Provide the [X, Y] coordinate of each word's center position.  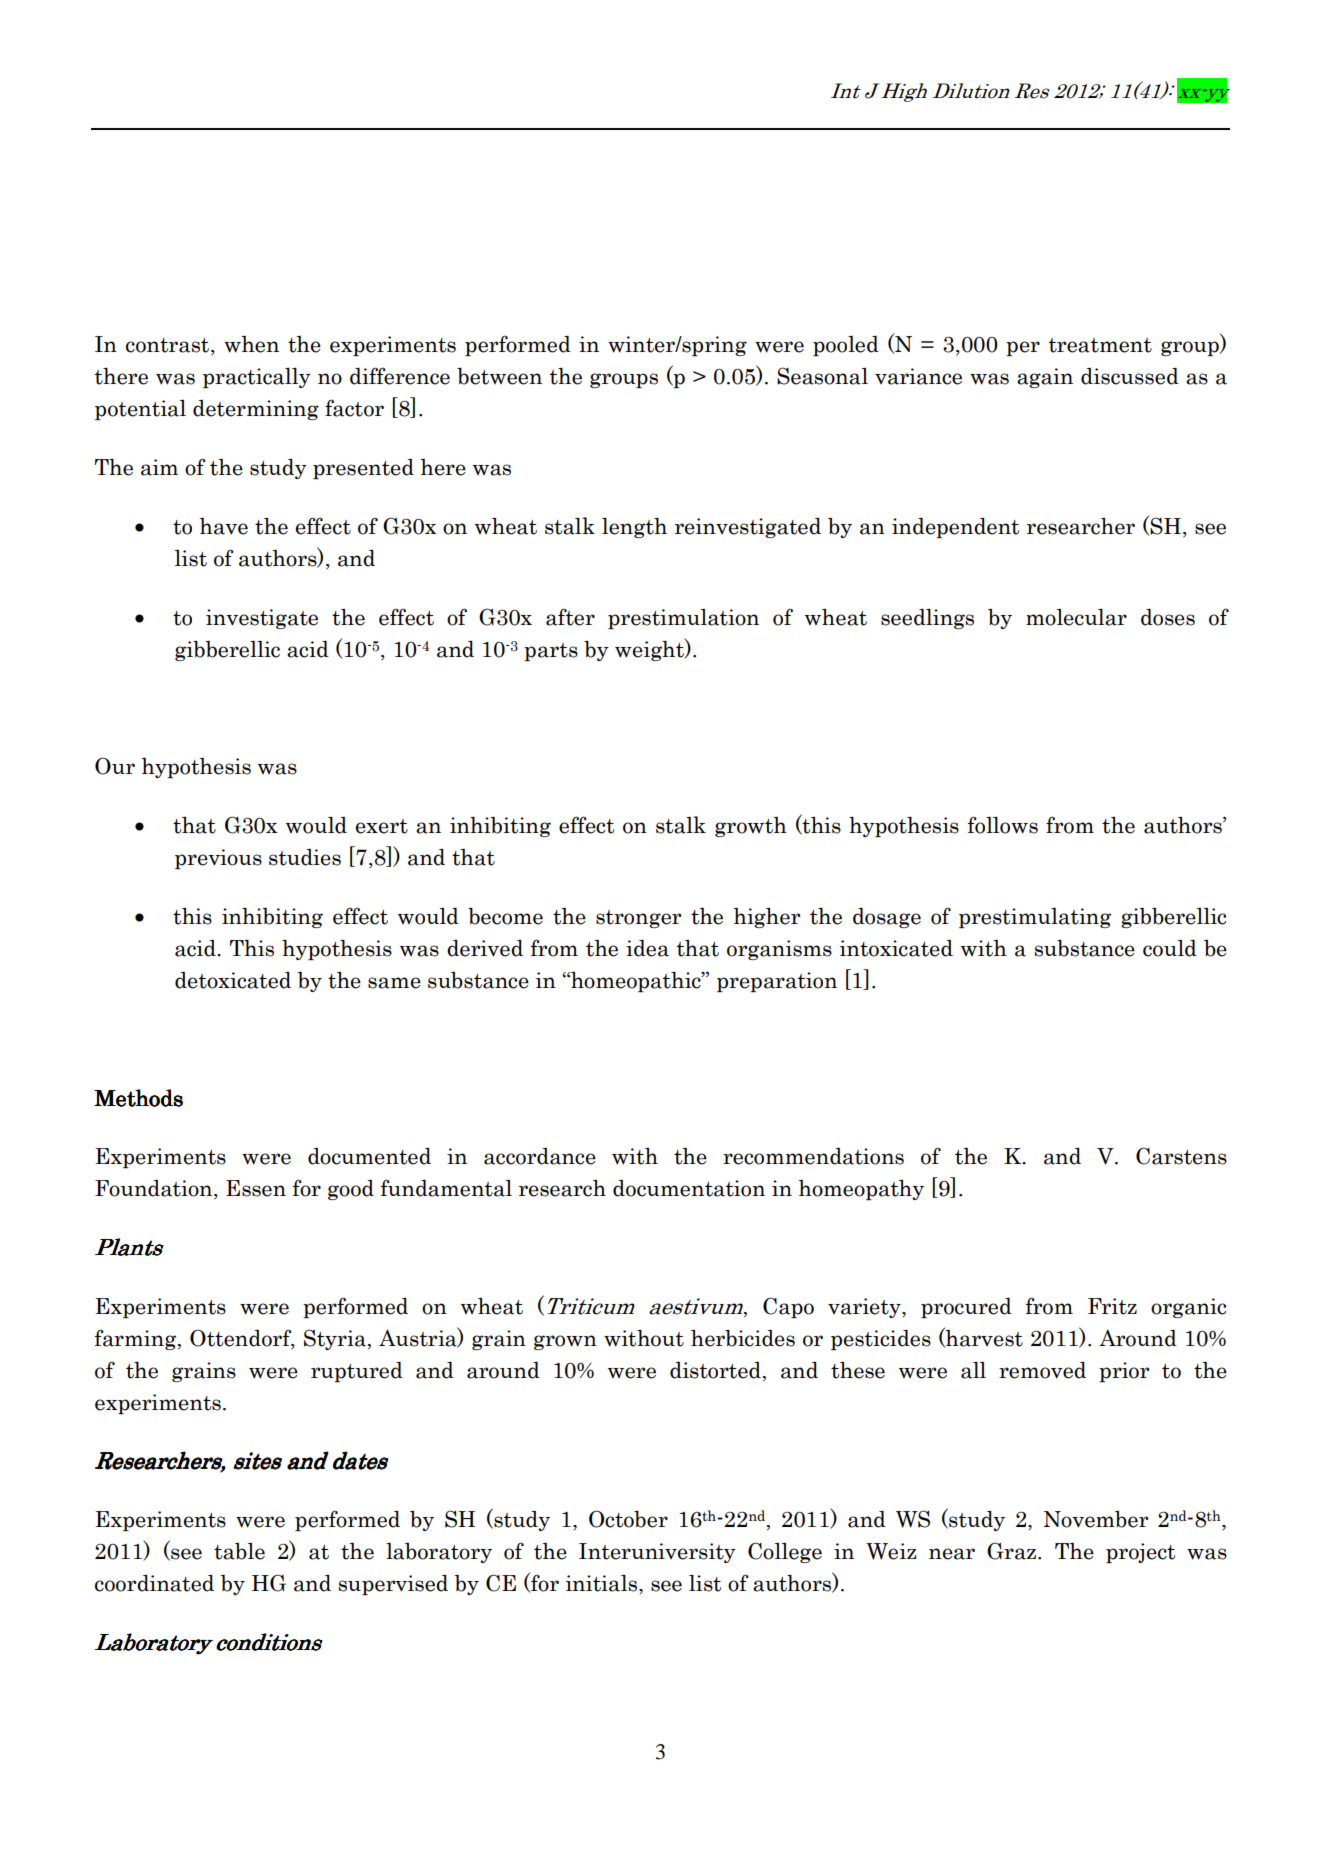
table [239, 1551]
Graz [1013, 1551]
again [1045, 378]
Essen [256, 1188]
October [628, 1519]
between [499, 376]
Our [115, 766]
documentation [689, 1188]
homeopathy [861, 1190]
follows [1003, 825]
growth [751, 827]
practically [257, 378]
